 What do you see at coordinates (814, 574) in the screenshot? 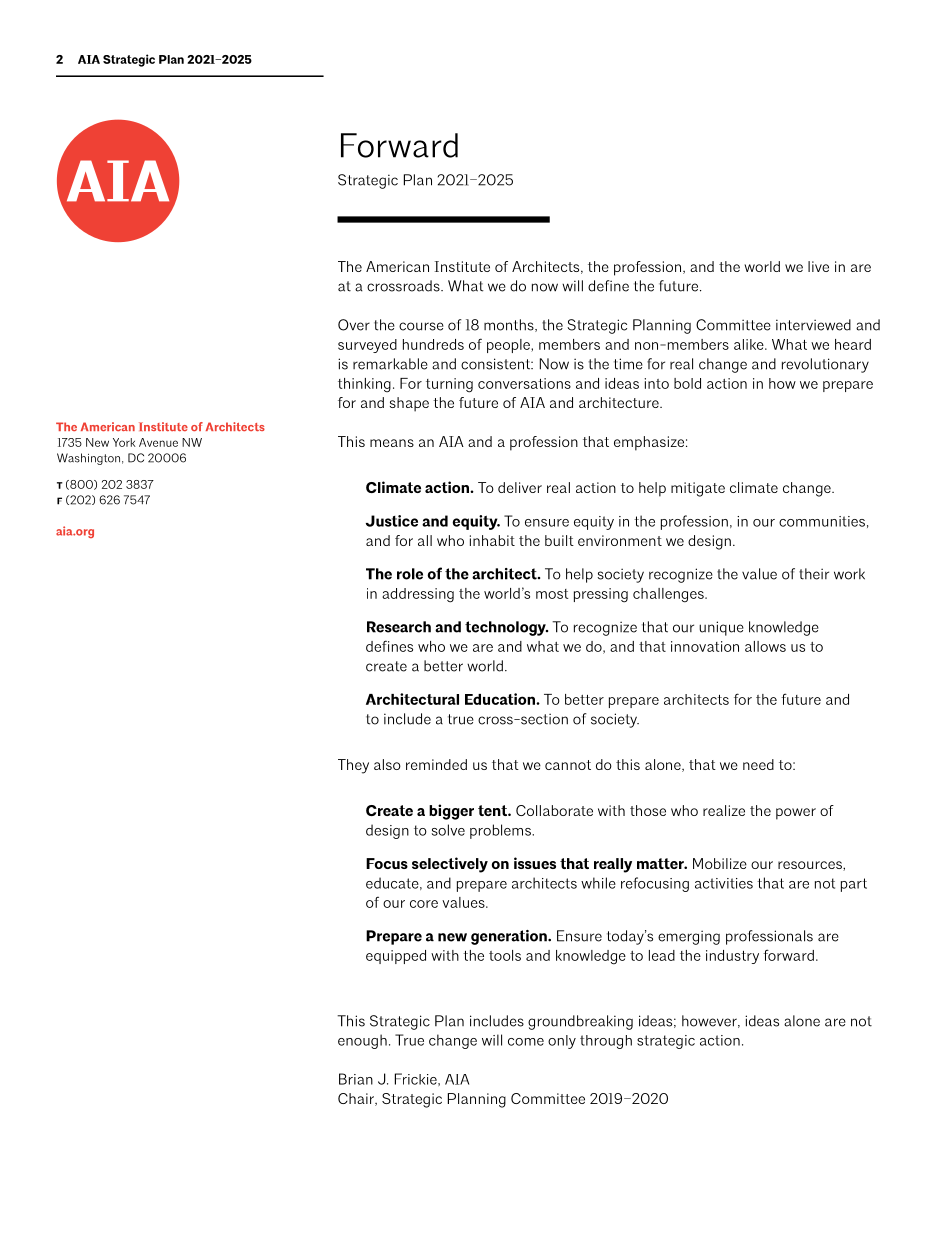
I see `their` at bounding box center [814, 574].
